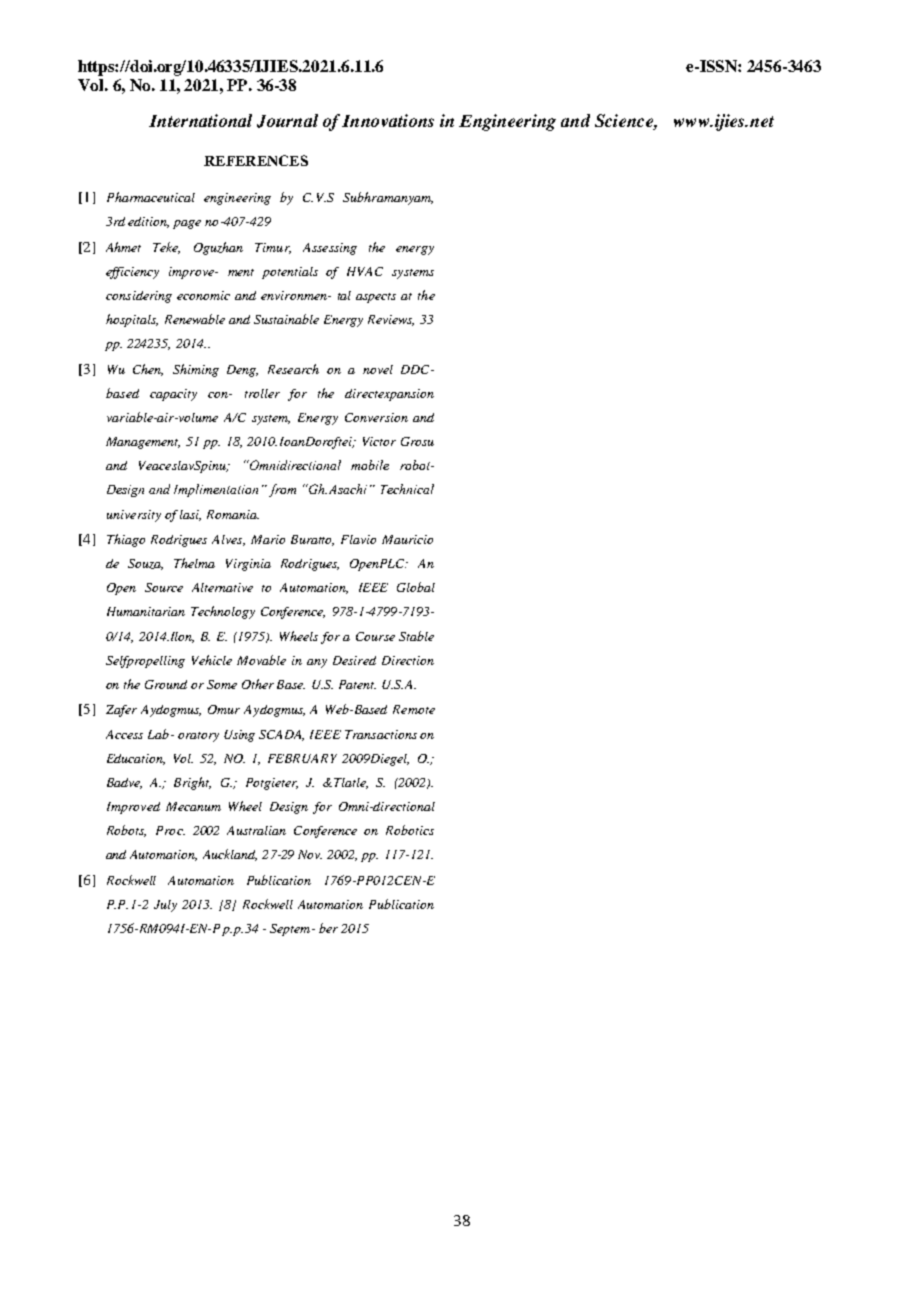 This page has height=1308, width=924. I want to click on Reviews, so click(391, 320).
